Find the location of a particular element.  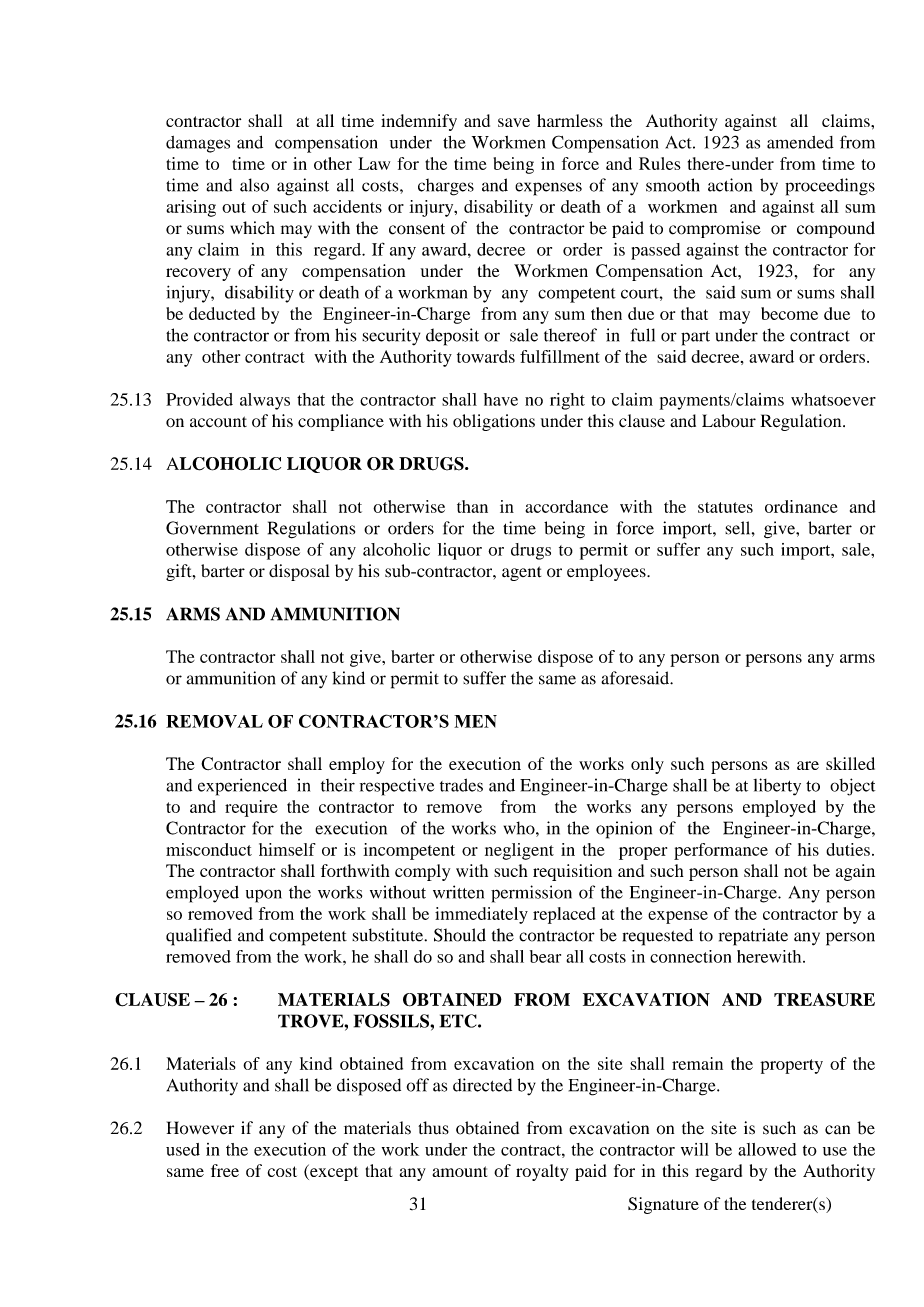

royalty is located at coordinates (542, 1172).
